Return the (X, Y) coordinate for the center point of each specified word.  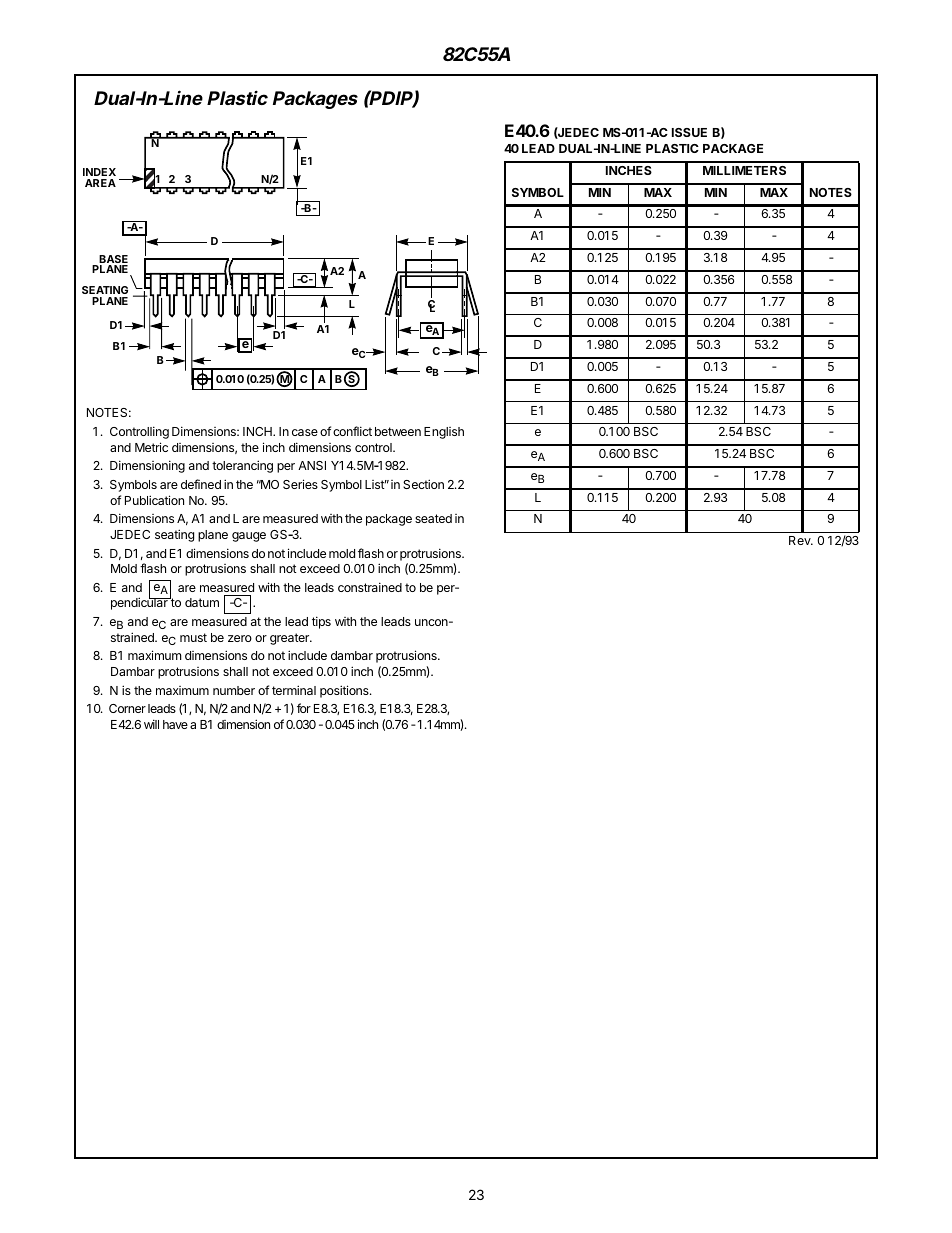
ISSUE (689, 132)
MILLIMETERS (744, 170)
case (305, 432)
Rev (801, 540)
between (398, 431)
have (175, 724)
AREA (100, 183)
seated (433, 518)
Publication (154, 500)
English (444, 433)
